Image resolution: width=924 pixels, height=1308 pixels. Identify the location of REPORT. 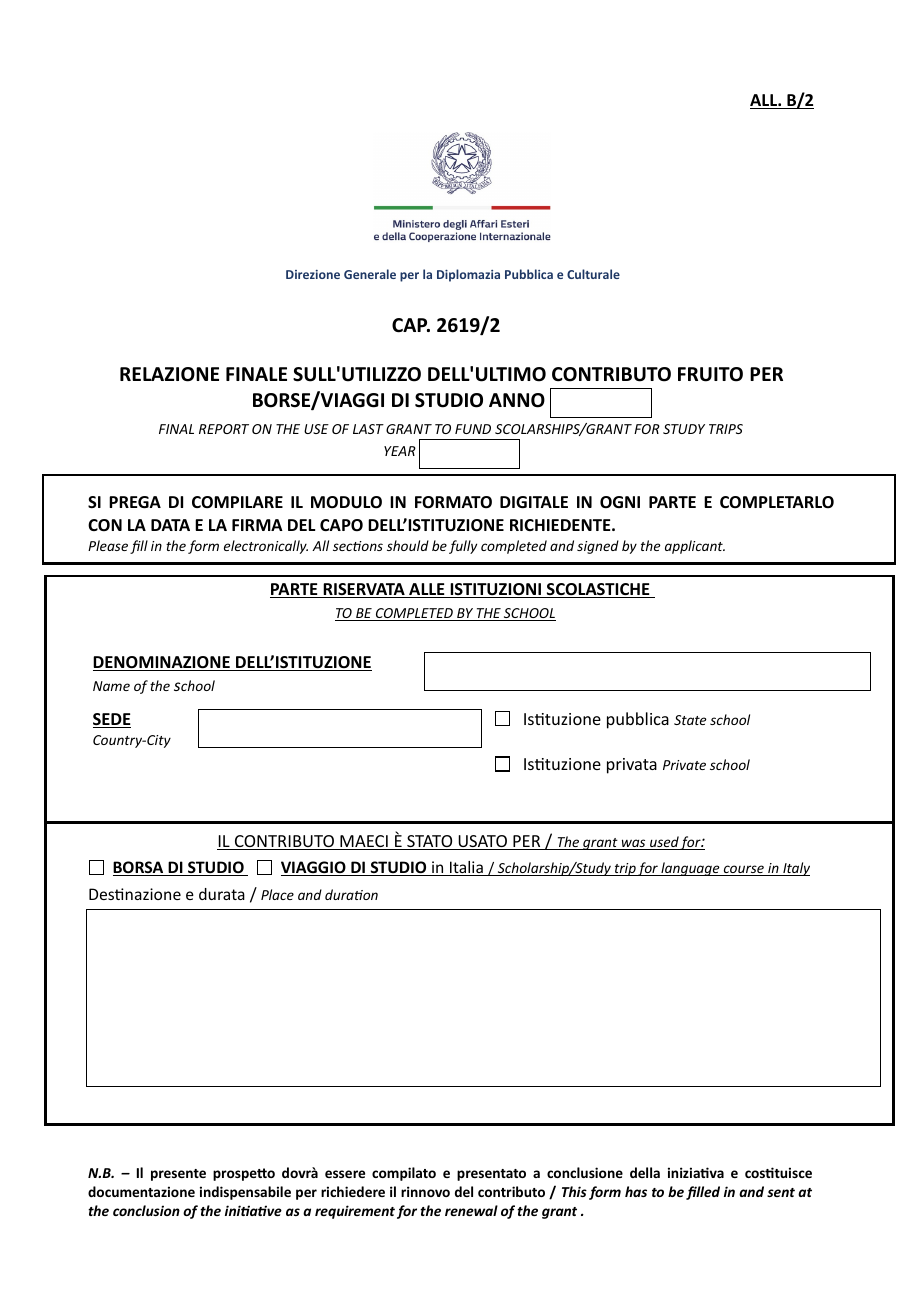
(224, 429).
